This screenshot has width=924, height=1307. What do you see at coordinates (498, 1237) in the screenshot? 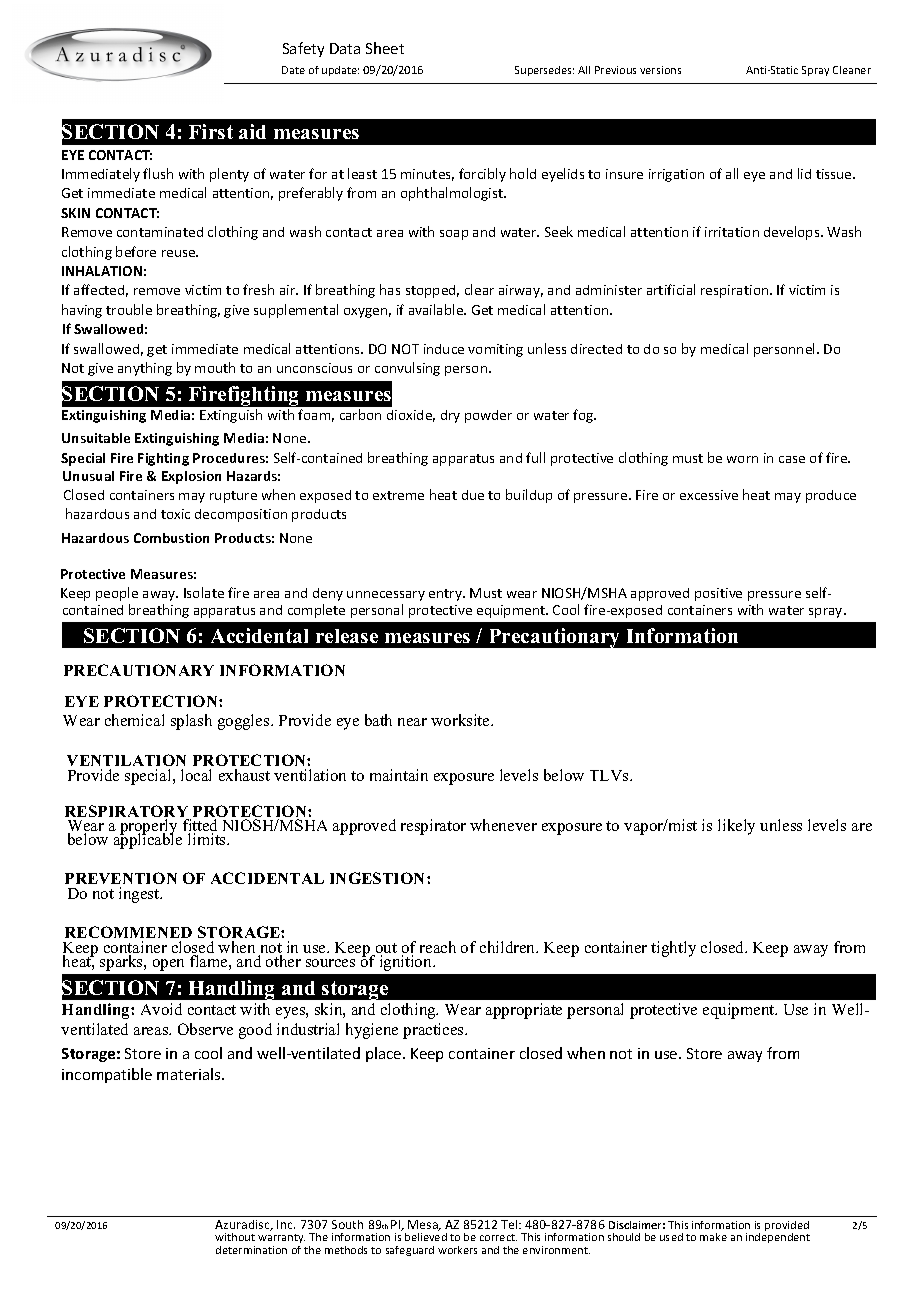
I see `correct` at bounding box center [498, 1237].
